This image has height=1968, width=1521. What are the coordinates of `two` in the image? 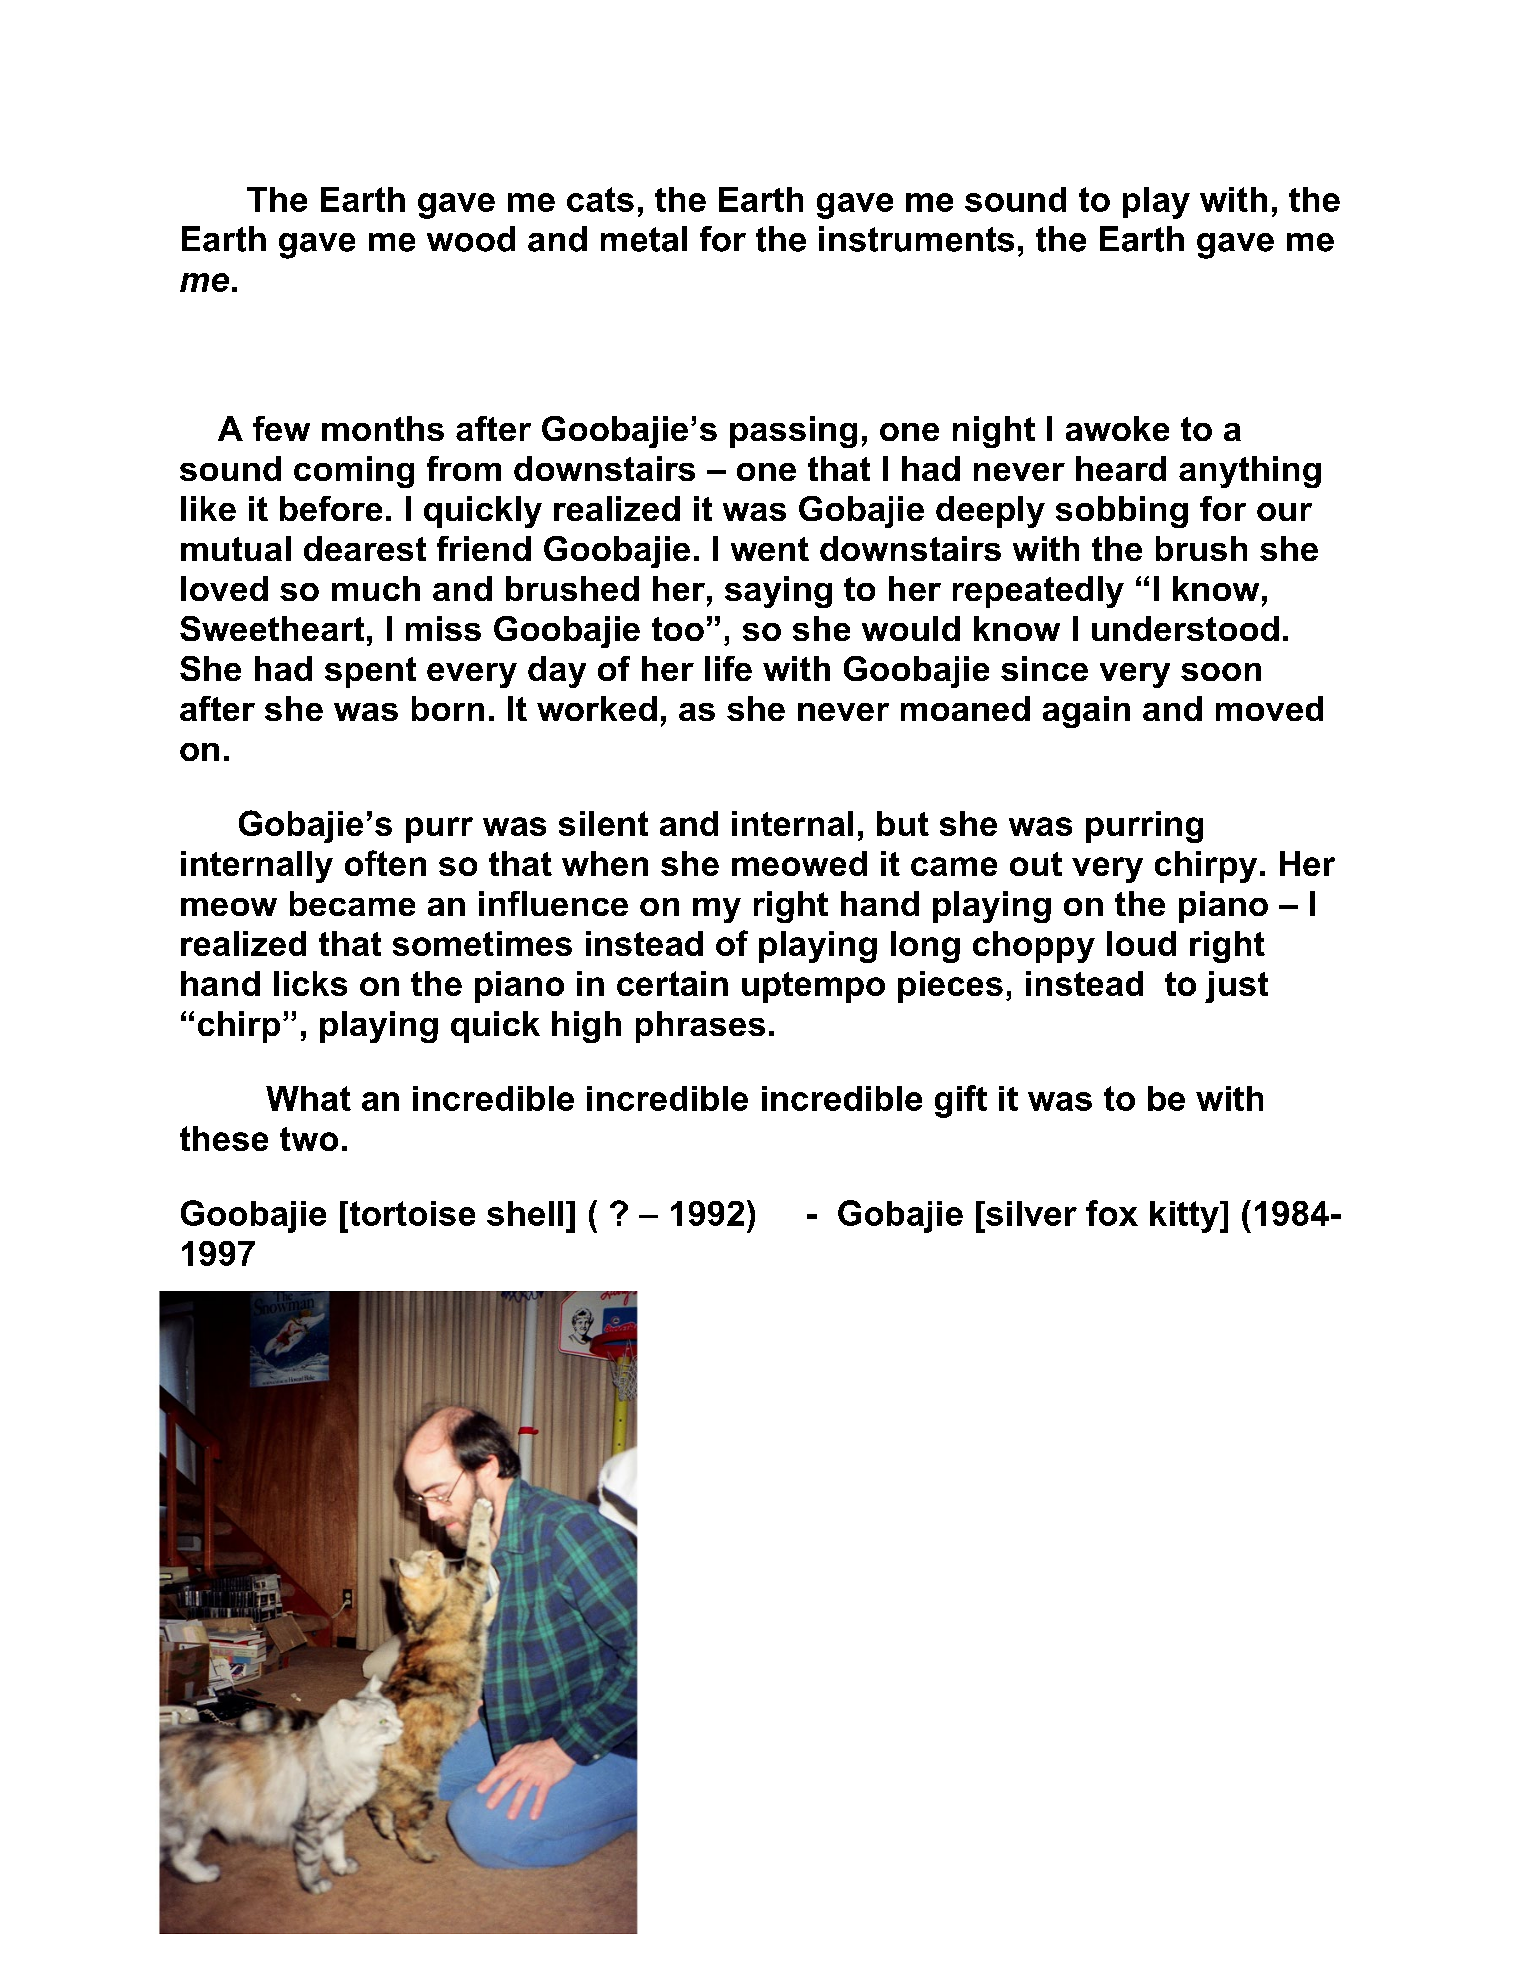 It's located at (309, 1139).
